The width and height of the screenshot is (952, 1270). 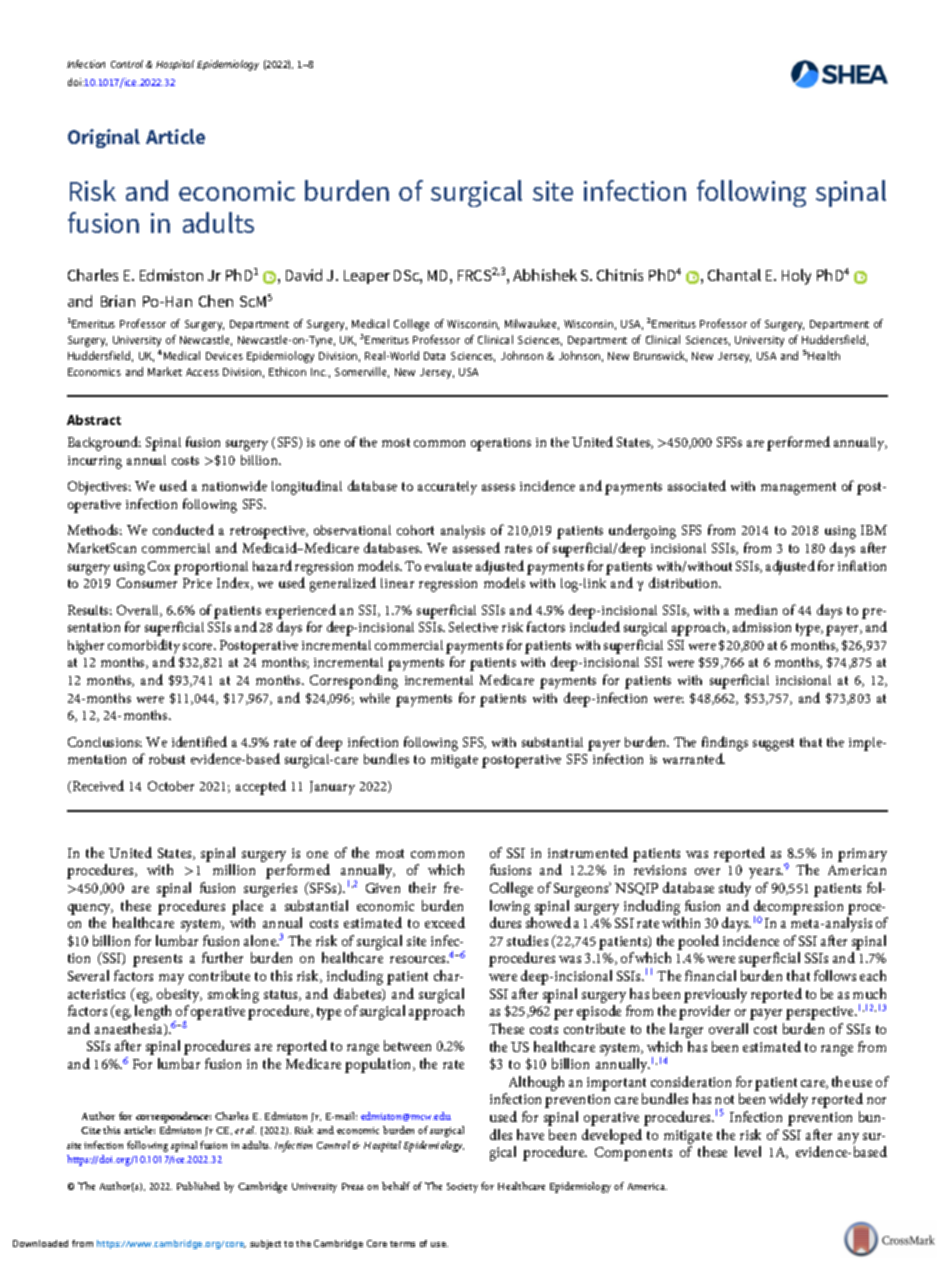 I want to click on comorbidity, so click(x=144, y=648).
